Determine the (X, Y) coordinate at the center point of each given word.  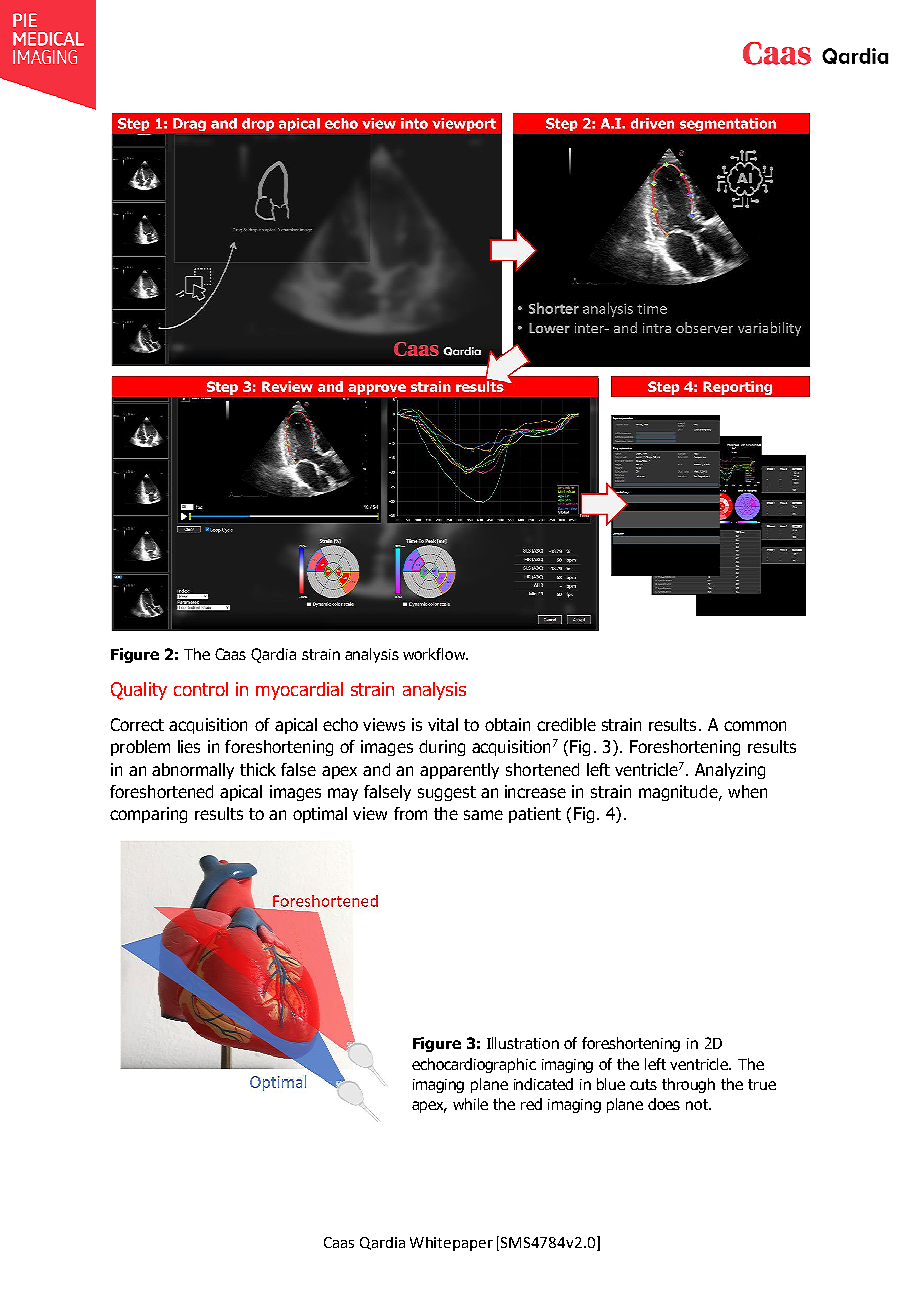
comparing (148, 815)
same (483, 815)
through (688, 1085)
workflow (435, 654)
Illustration (523, 1043)
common (755, 726)
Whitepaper (451, 1244)
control (201, 689)
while (470, 1104)
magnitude (679, 793)
